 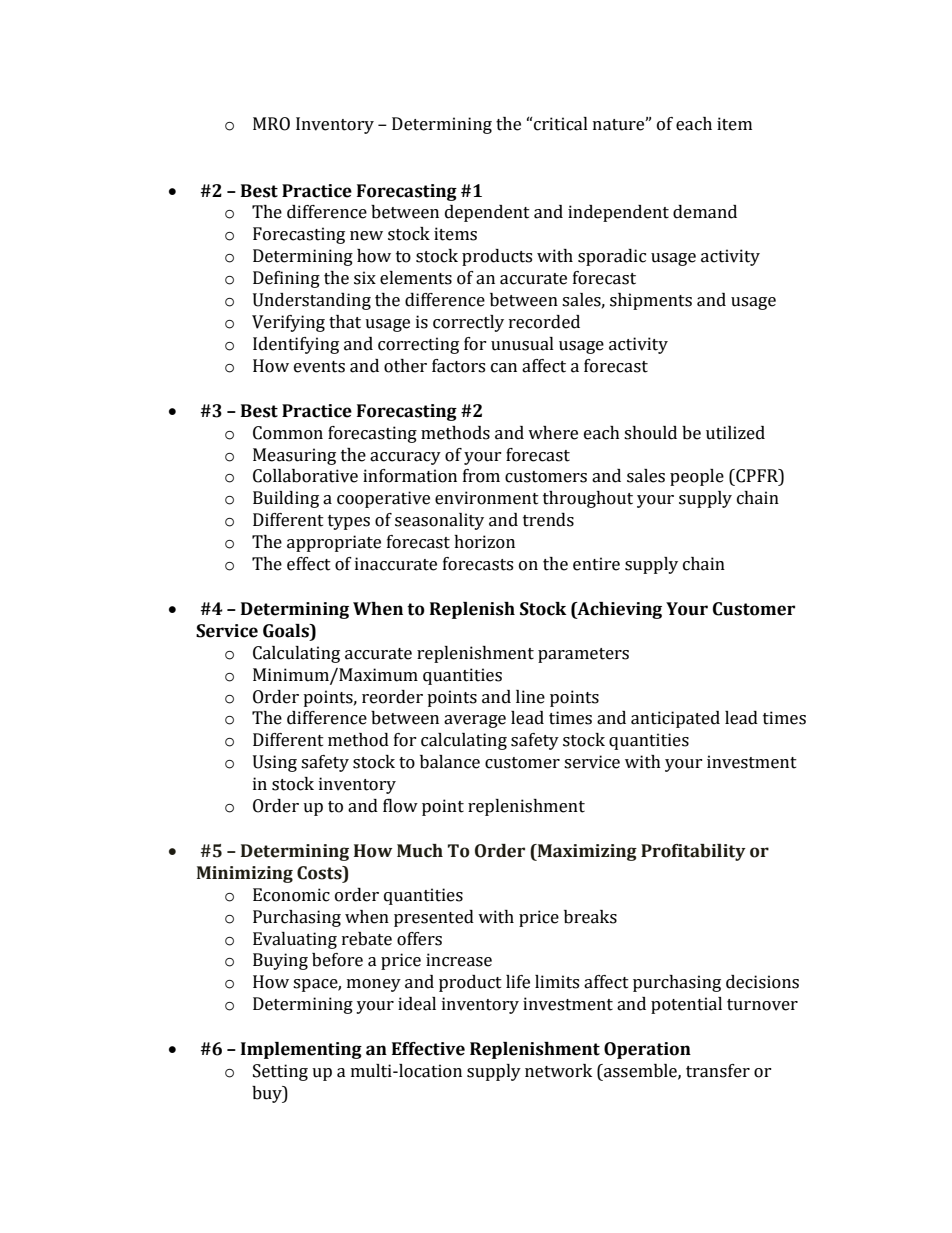 I want to click on Implementing, so click(x=301, y=1050).
